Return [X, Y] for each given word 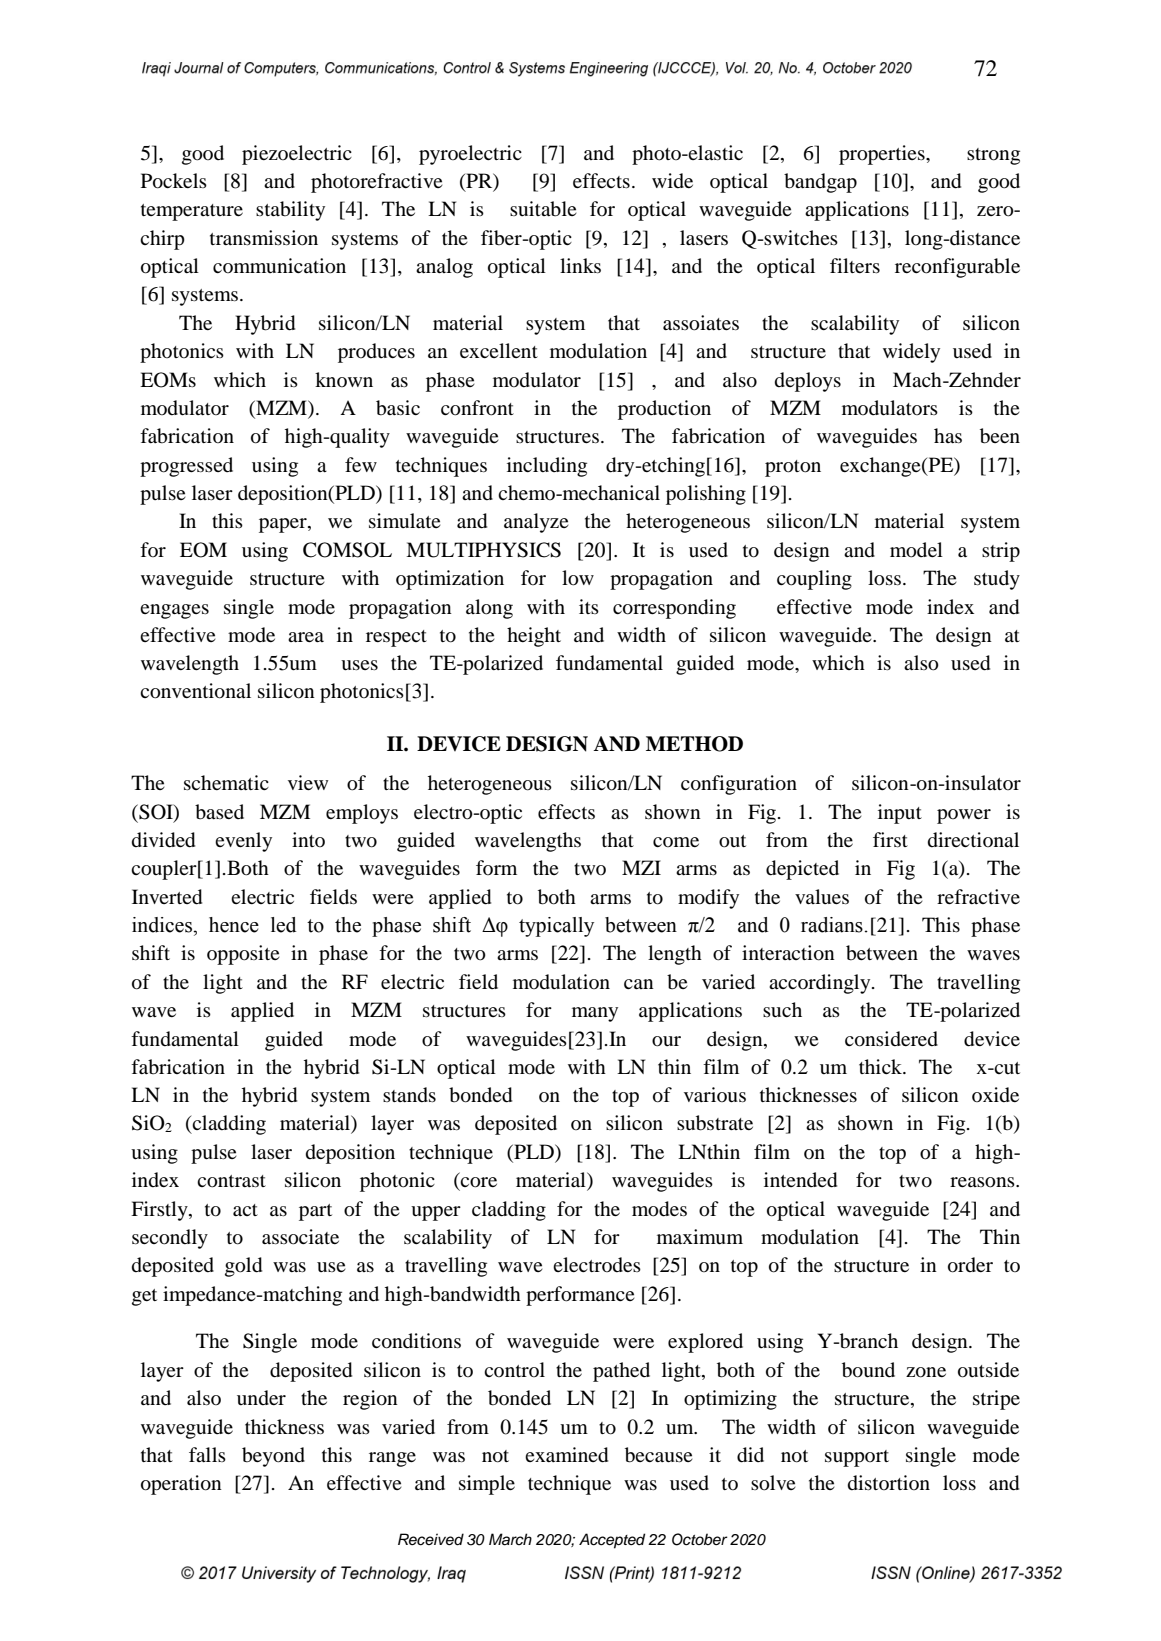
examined [566, 1455]
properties [883, 155]
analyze [536, 523]
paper [284, 525]
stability [290, 211]
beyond [273, 1457]
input [900, 814]
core [478, 1182]
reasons [983, 1182]
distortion [889, 1483]
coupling [814, 580]
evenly [243, 842]
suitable [543, 209]
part [315, 1212]
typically [556, 927]
